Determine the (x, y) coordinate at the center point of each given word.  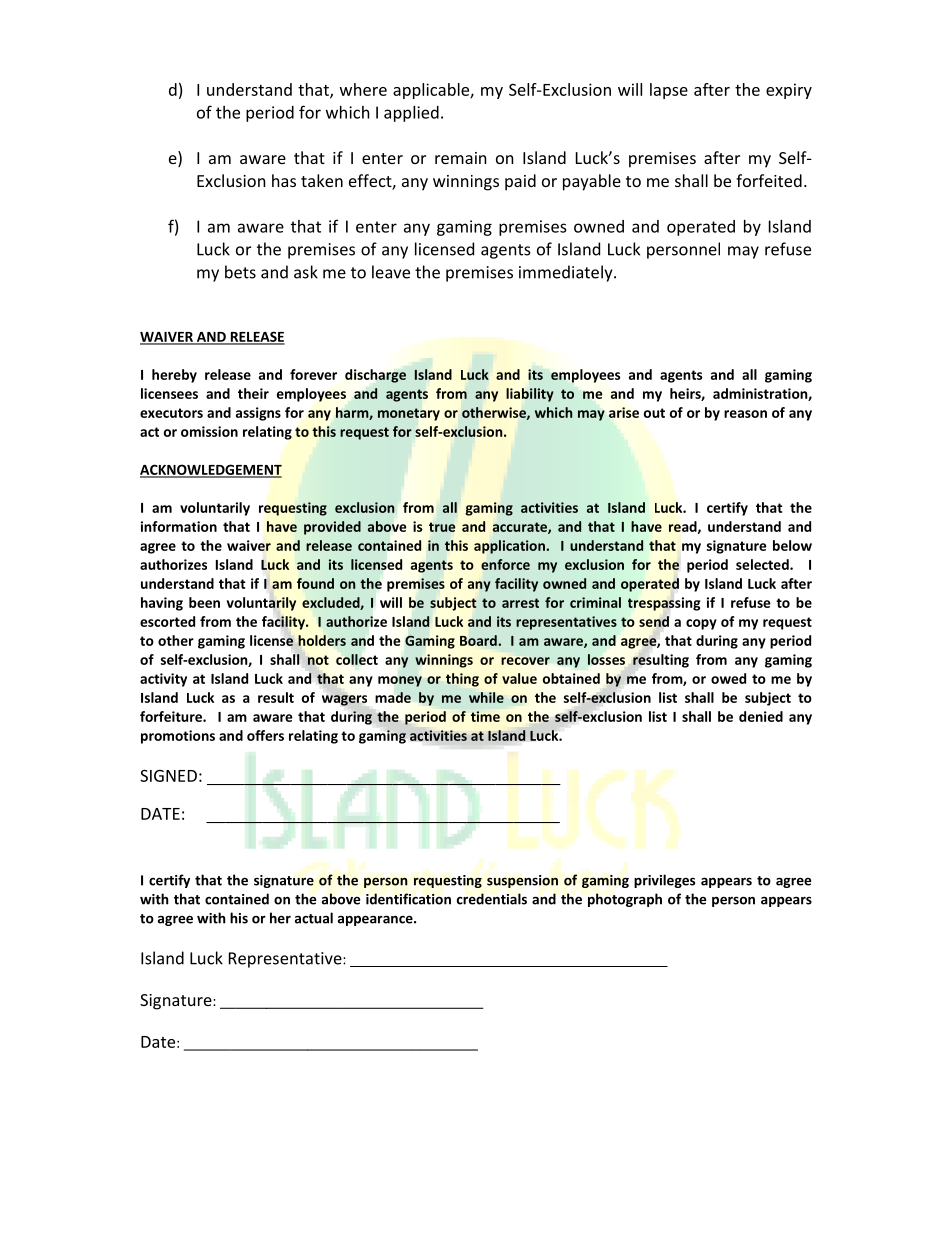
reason (745, 414)
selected (763, 564)
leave (391, 272)
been (204, 602)
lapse (669, 91)
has (284, 180)
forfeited (769, 180)
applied (411, 114)
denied (761, 716)
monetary (409, 414)
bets (240, 272)
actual (314, 918)
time (485, 716)
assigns (258, 414)
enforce (505, 564)
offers (265, 735)
